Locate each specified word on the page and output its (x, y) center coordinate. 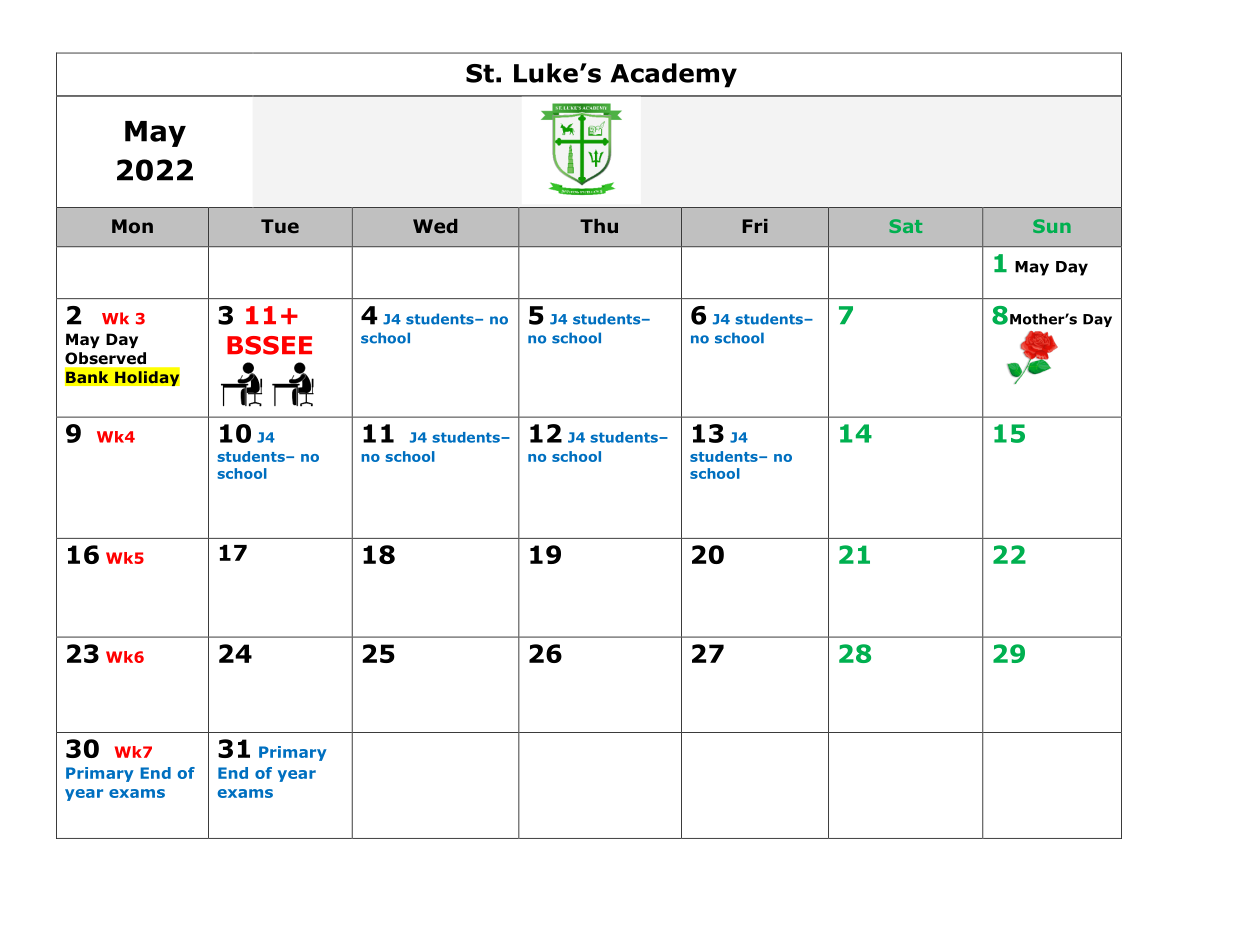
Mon (132, 226)
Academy (674, 75)
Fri (755, 226)
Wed (435, 226)
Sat (905, 226)
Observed (105, 358)
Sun (1052, 226)
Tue (280, 226)
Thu (599, 226)
